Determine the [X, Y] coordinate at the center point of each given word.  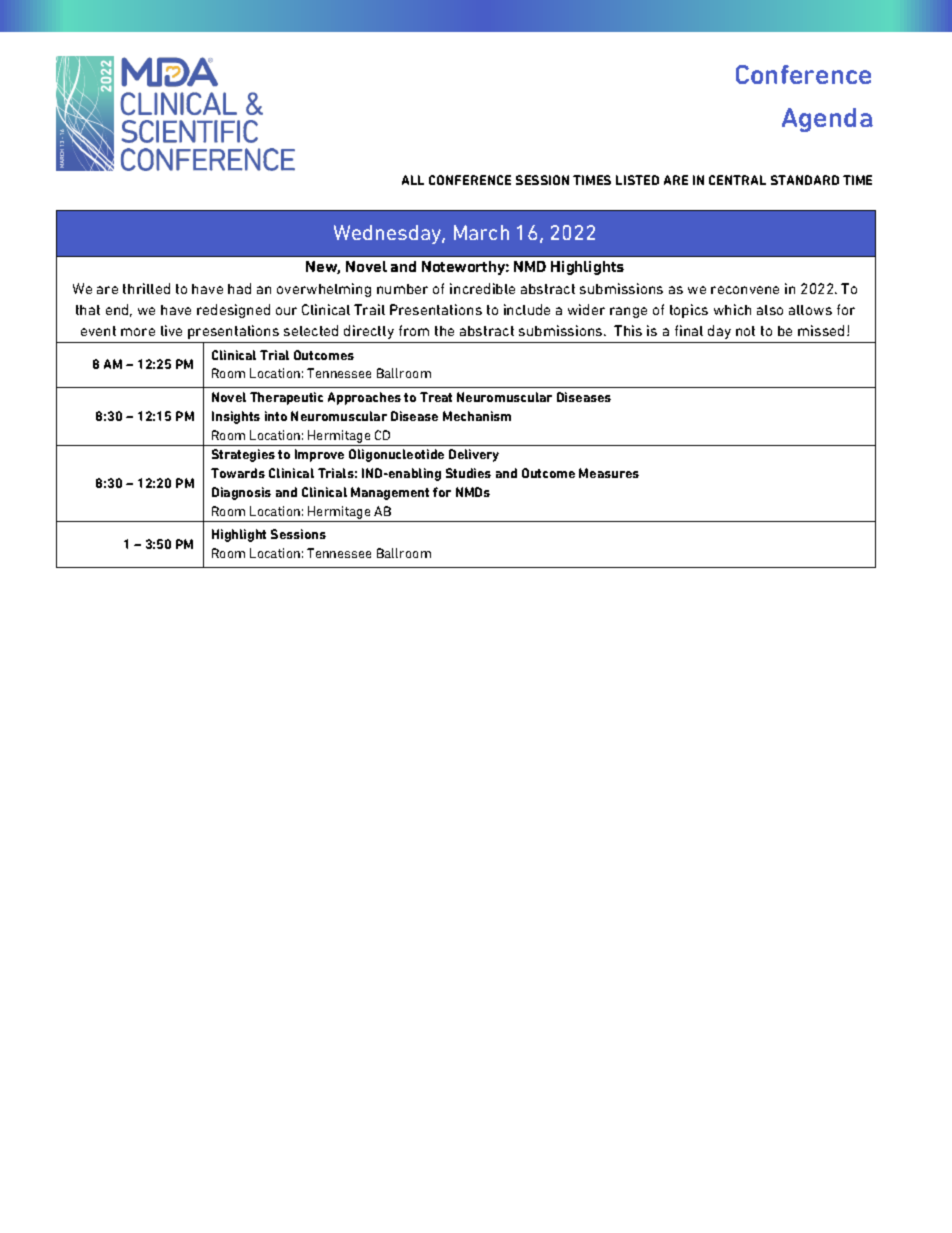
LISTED [637, 180]
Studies [468, 473]
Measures [609, 473]
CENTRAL [737, 180]
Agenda [827, 120]
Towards [238, 473]
